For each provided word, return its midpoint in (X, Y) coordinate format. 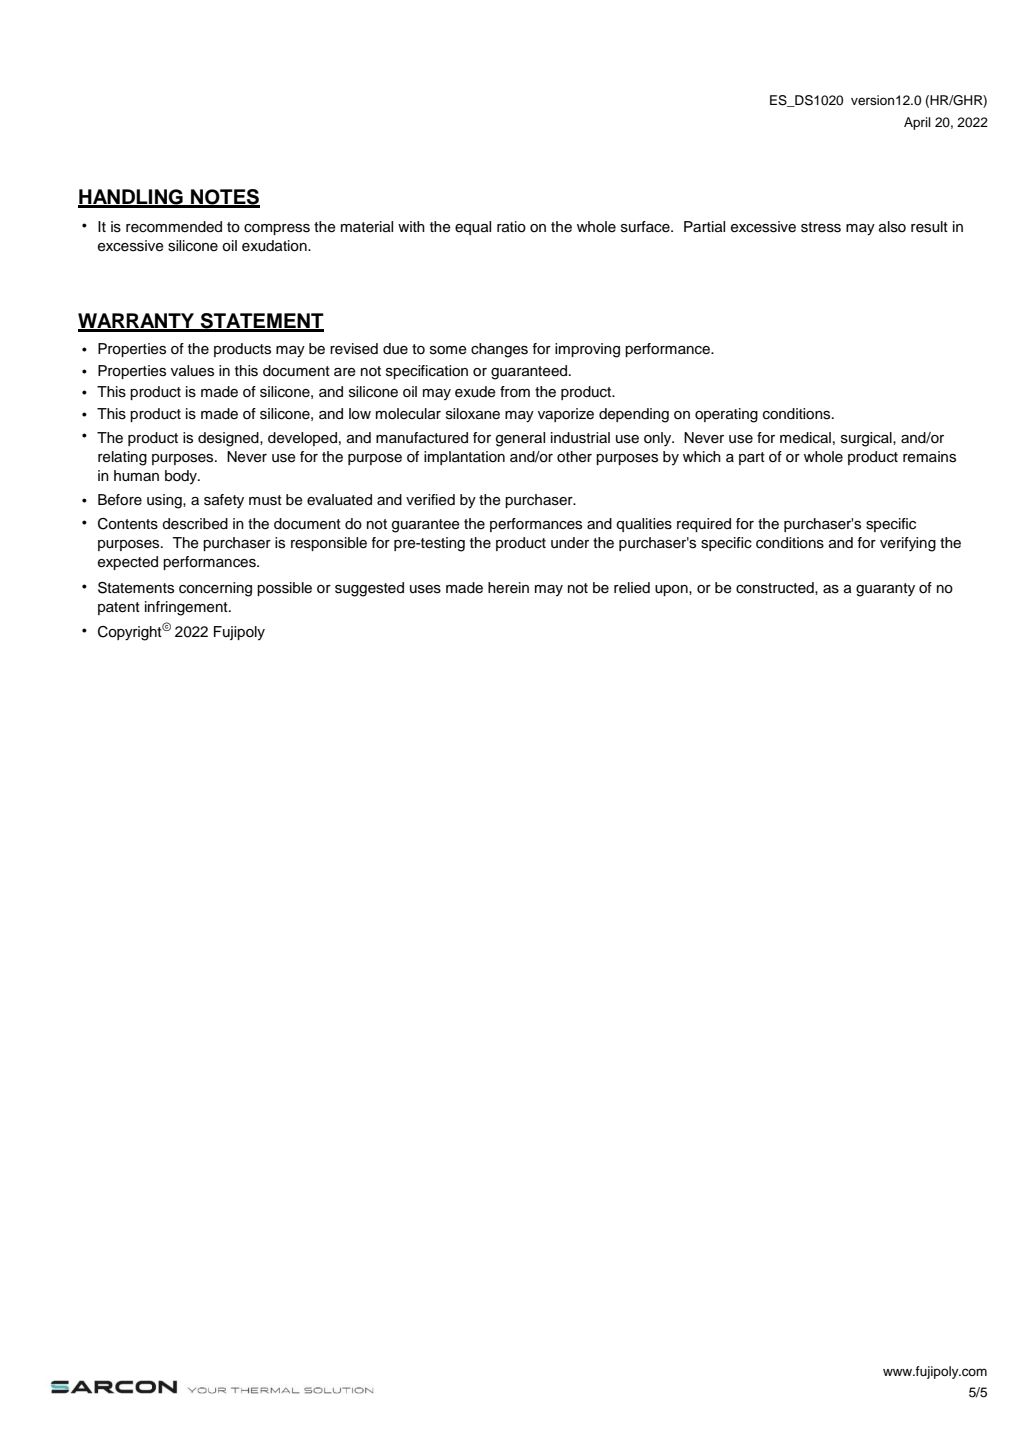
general (520, 439)
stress (821, 227)
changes (499, 350)
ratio (511, 227)
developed (302, 439)
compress (277, 229)
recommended (174, 227)
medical (805, 438)
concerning (215, 589)
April (917, 123)
